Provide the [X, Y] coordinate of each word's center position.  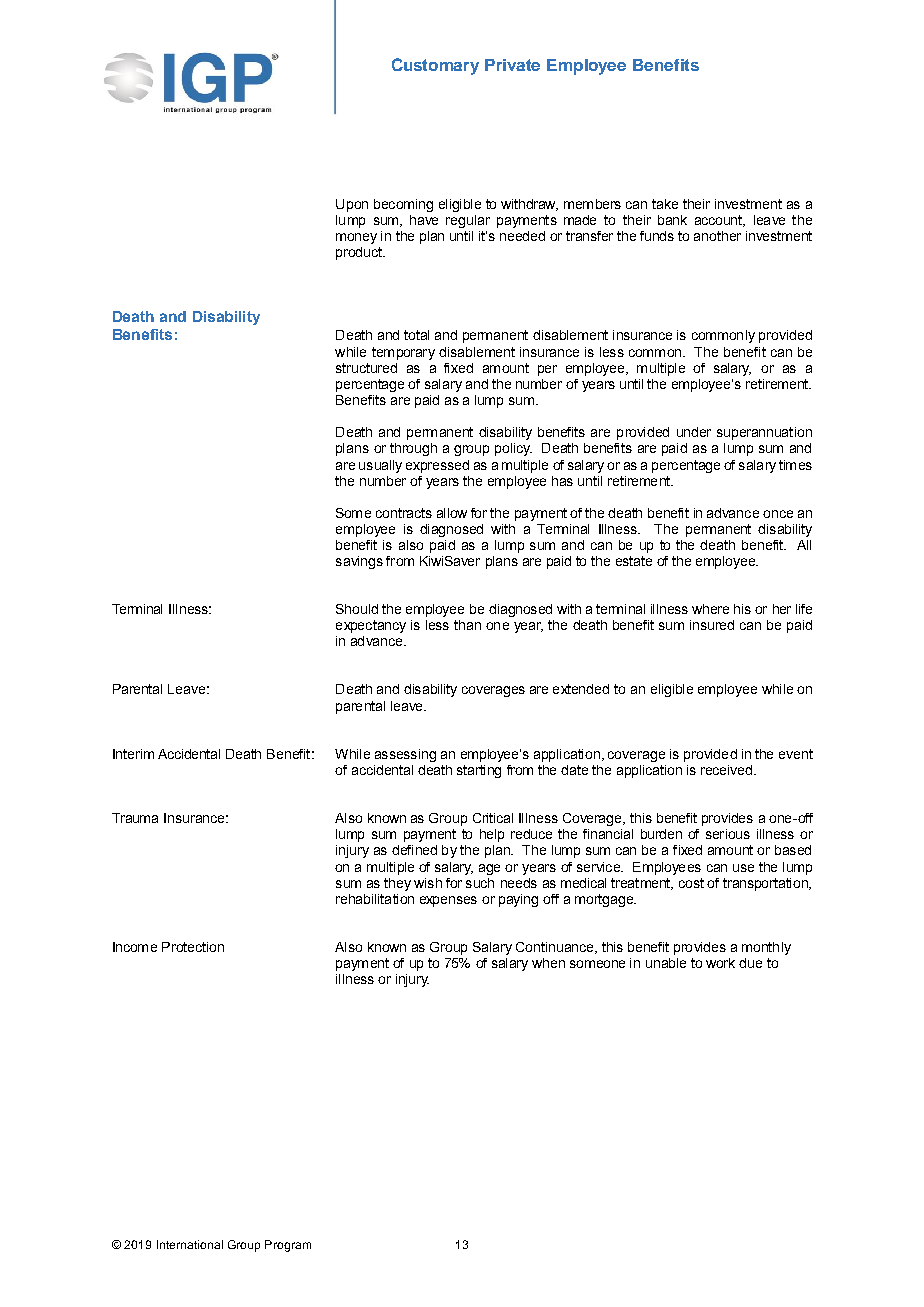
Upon [352, 205]
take [665, 204]
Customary [435, 66]
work [720, 963]
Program [288, 1246]
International [190, 1244]
